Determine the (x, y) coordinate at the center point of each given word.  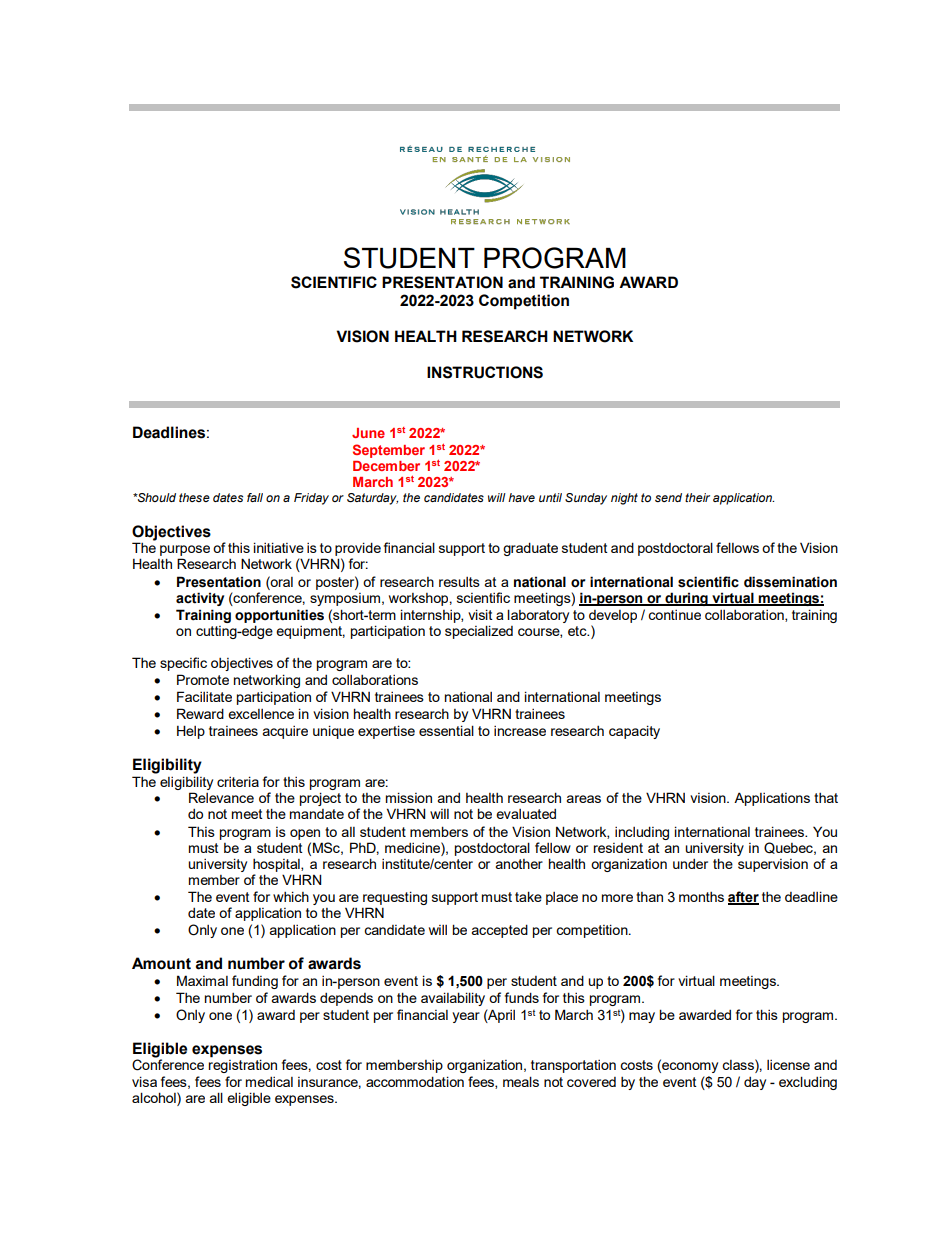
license (788, 1065)
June (368, 433)
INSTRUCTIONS (485, 372)
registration (242, 1066)
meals (521, 1081)
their (697, 497)
